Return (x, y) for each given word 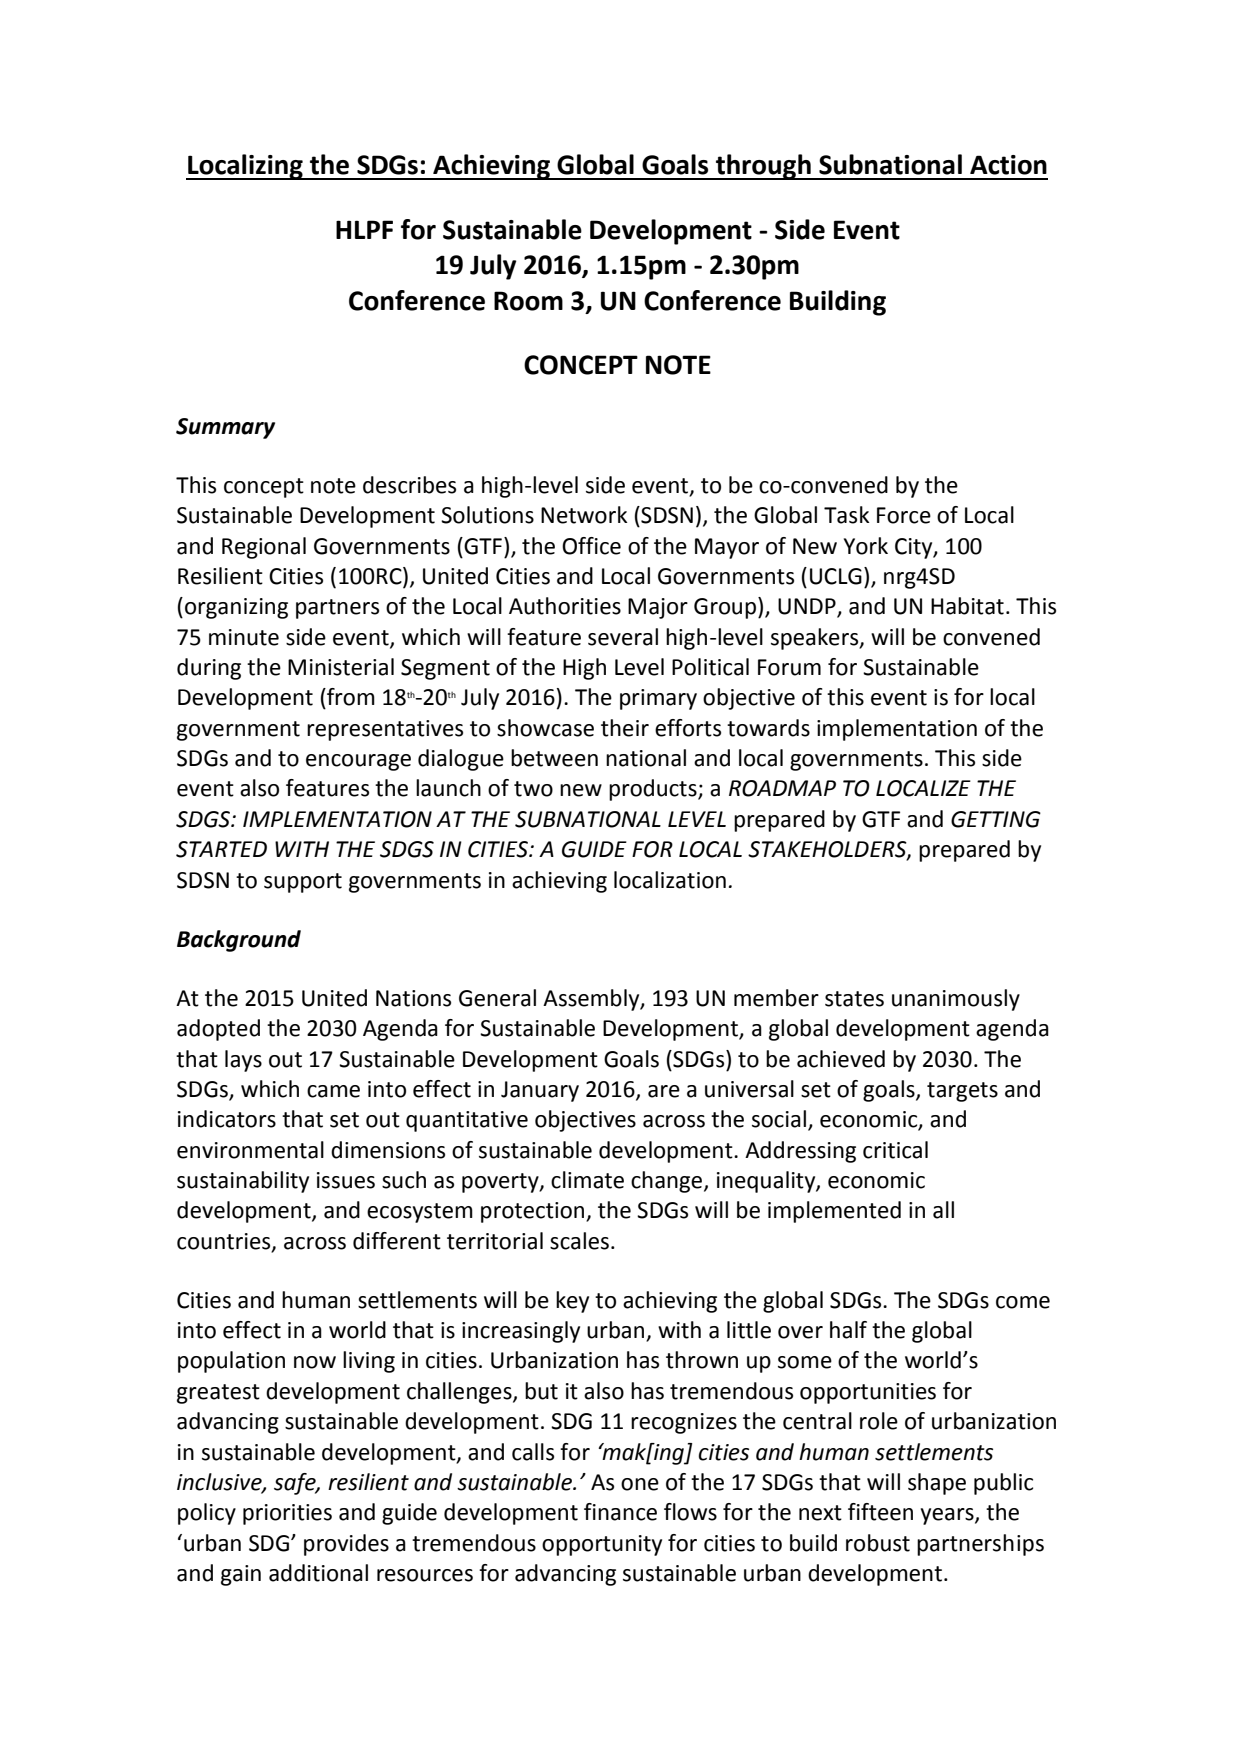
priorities (287, 1514)
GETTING (996, 819)
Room (528, 301)
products (654, 790)
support (303, 883)
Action (1008, 165)
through (763, 167)
